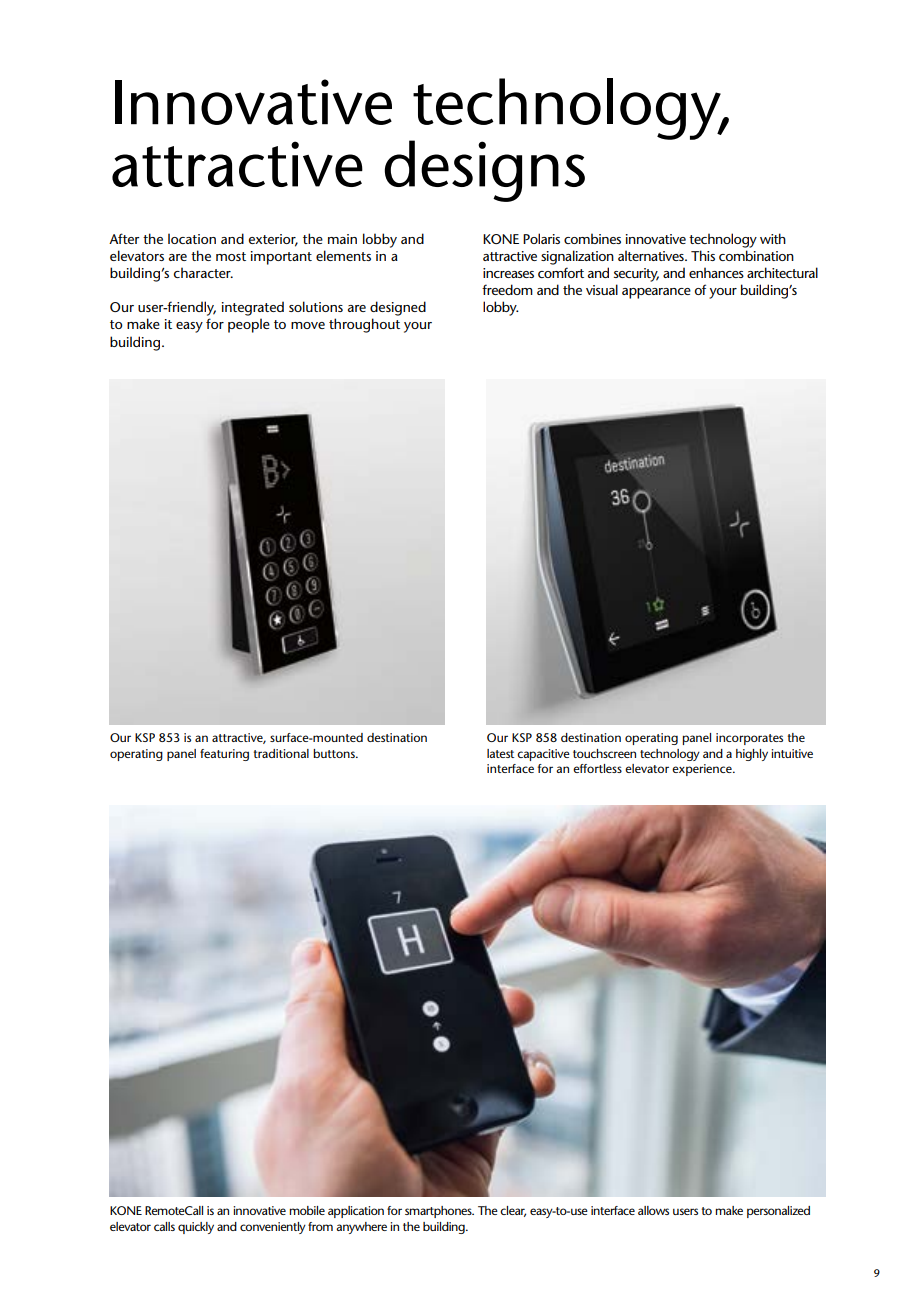 The height and width of the screenshot is (1308, 924). I want to click on quickly, so click(196, 1228).
